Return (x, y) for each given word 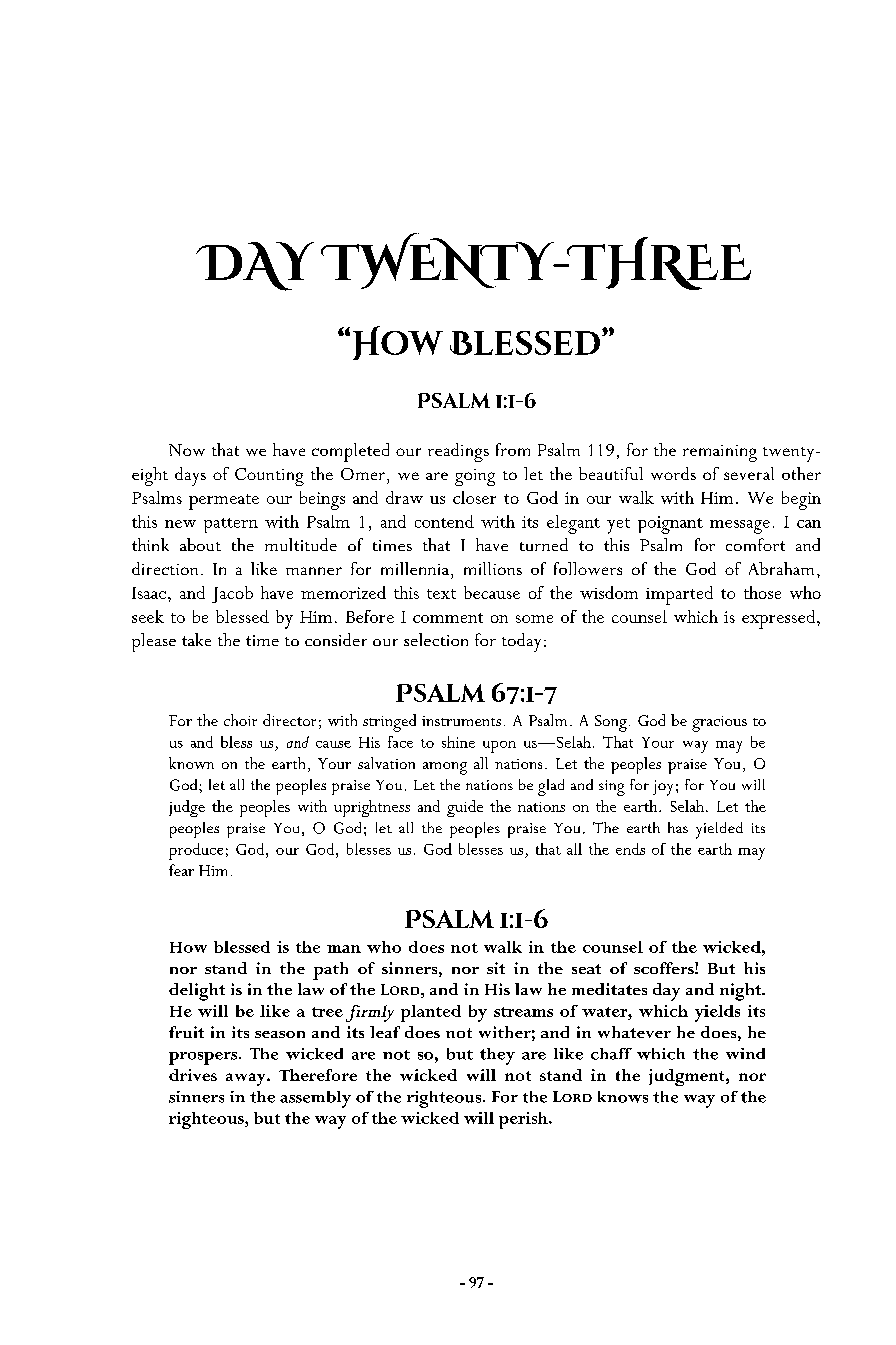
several (749, 473)
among (445, 768)
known (191, 763)
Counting (269, 477)
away (247, 1079)
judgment (688, 1077)
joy (663, 788)
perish (524, 1120)
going (475, 477)
